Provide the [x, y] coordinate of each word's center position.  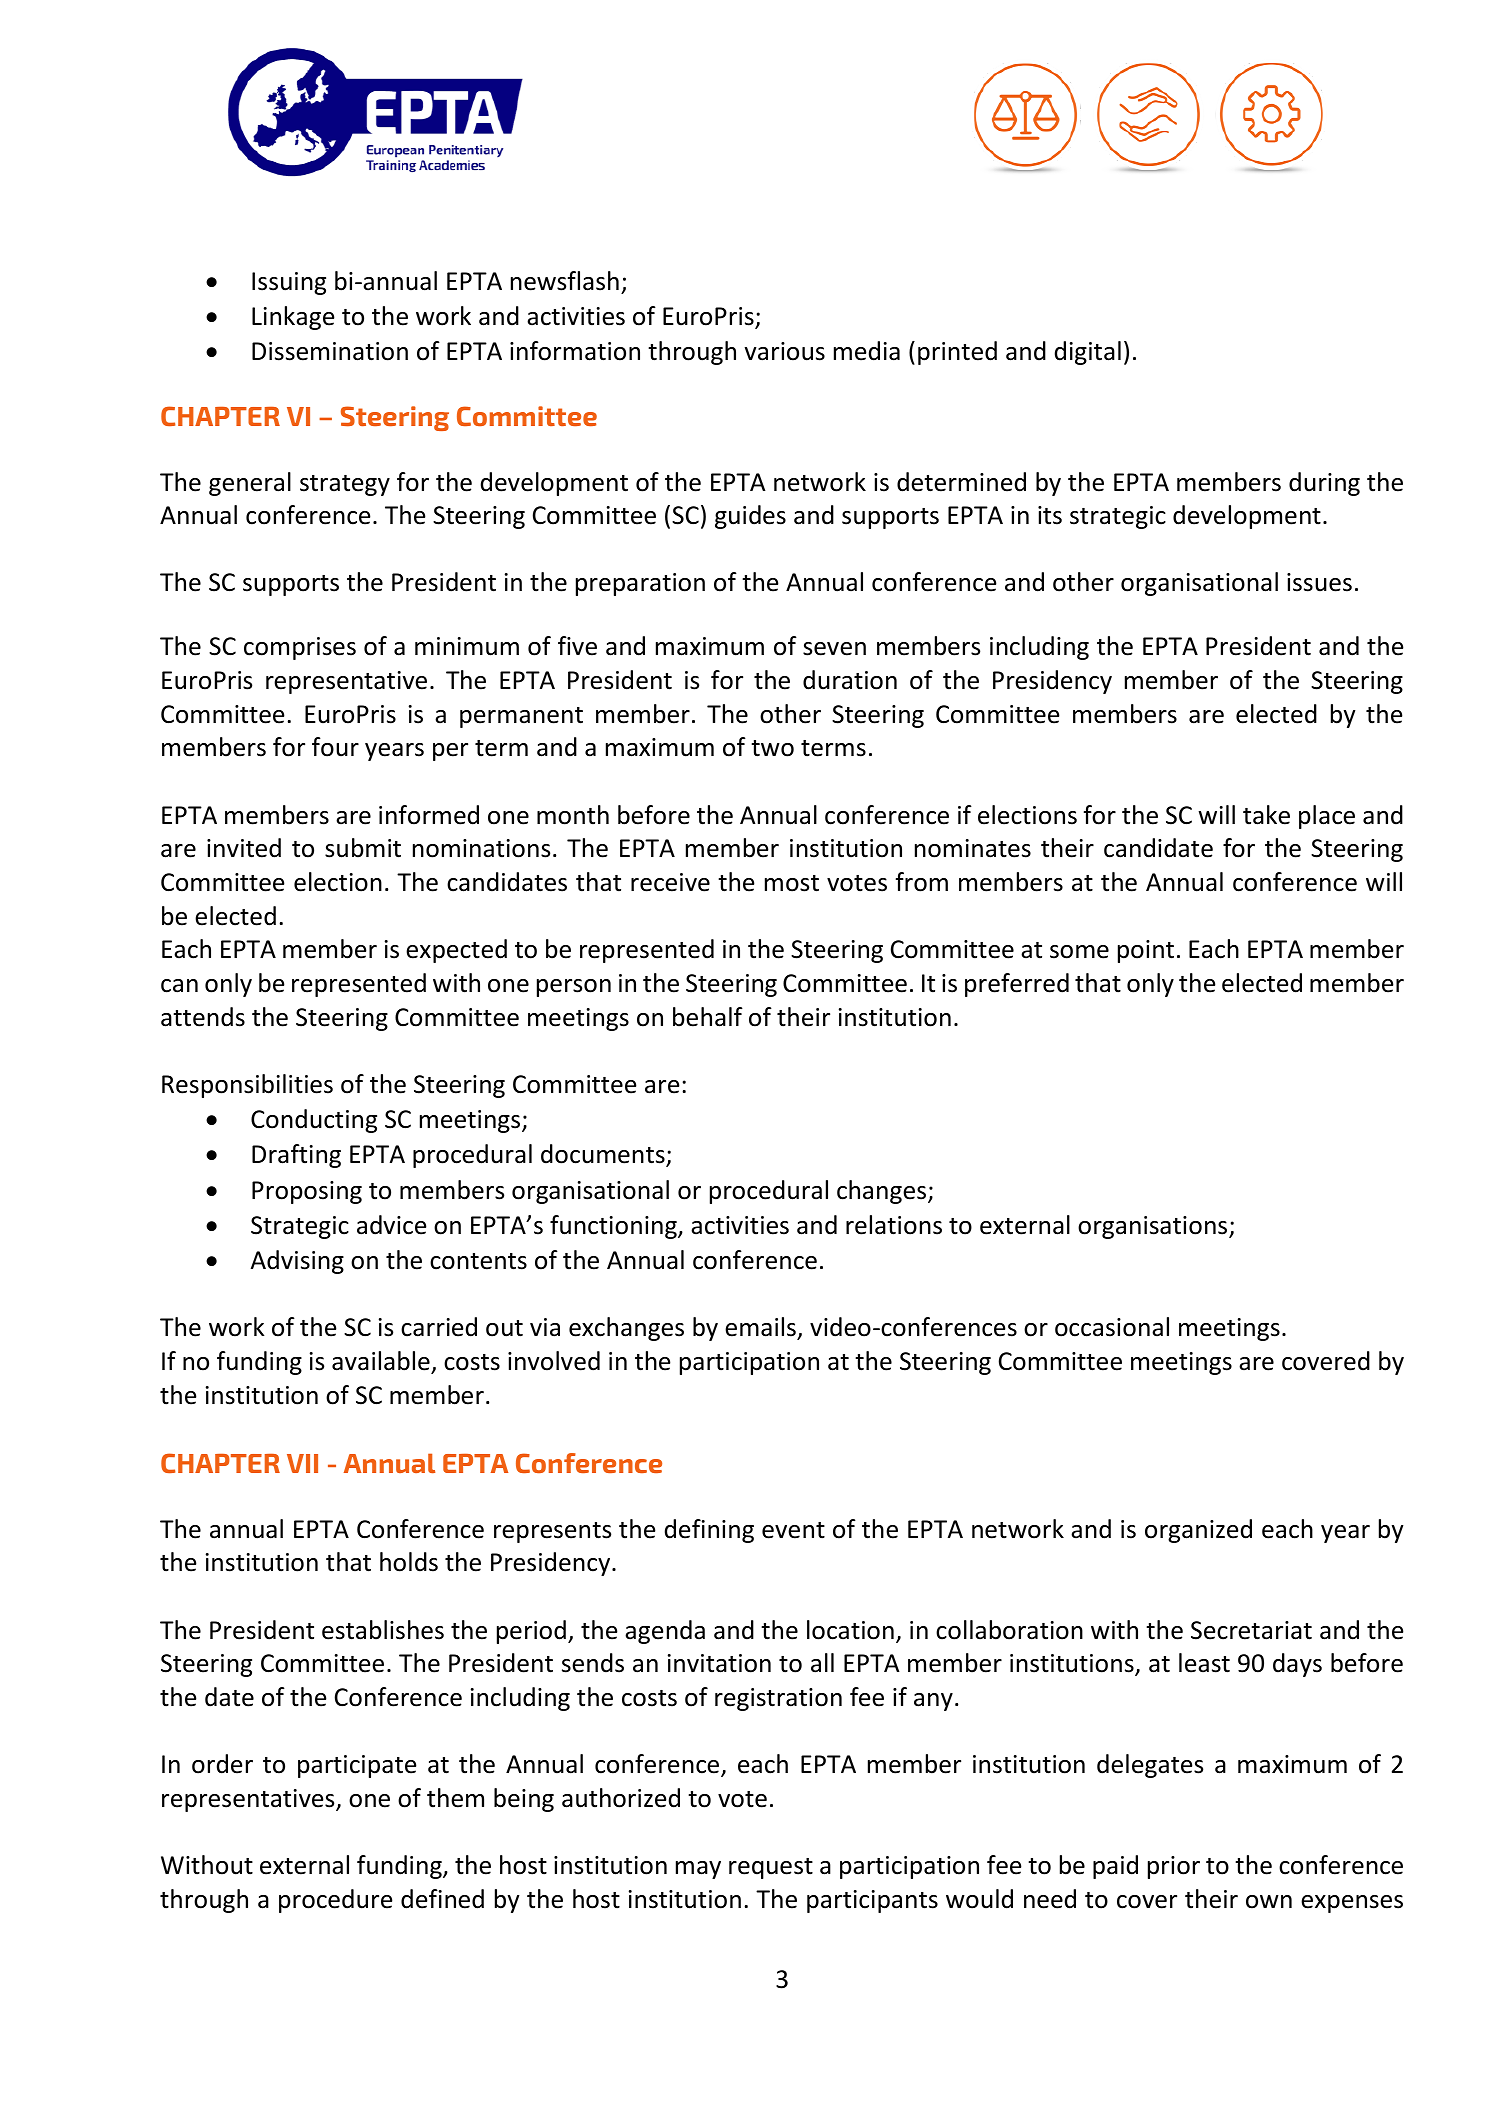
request [771, 1868]
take [1266, 815]
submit [363, 848]
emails [760, 1327]
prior [1174, 1867]
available [381, 1361]
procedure [335, 1901]
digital [1088, 353]
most [792, 883]
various [785, 351]
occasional [1112, 1327]
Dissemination [330, 351]
